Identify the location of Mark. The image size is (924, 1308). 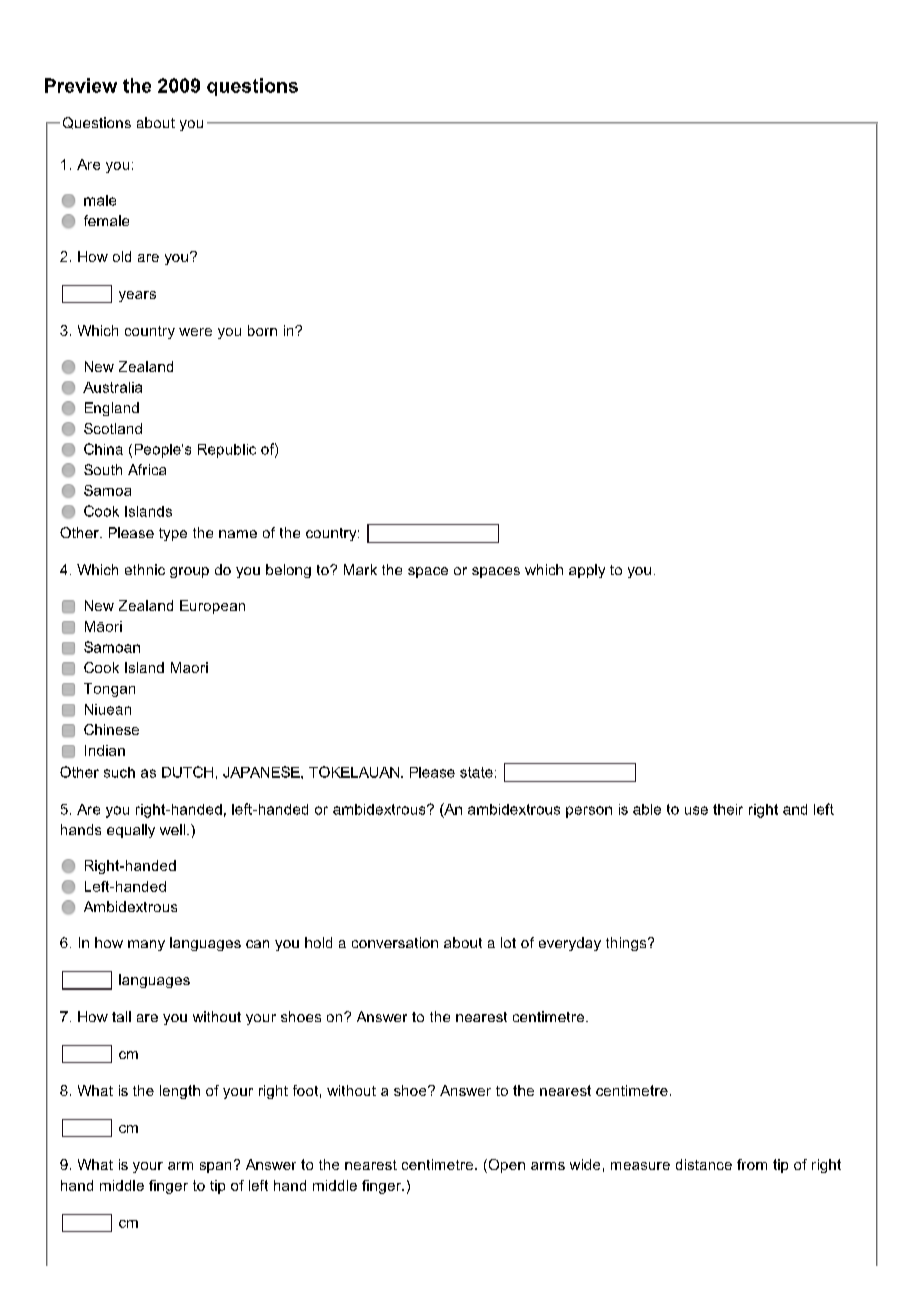
(360, 569).
